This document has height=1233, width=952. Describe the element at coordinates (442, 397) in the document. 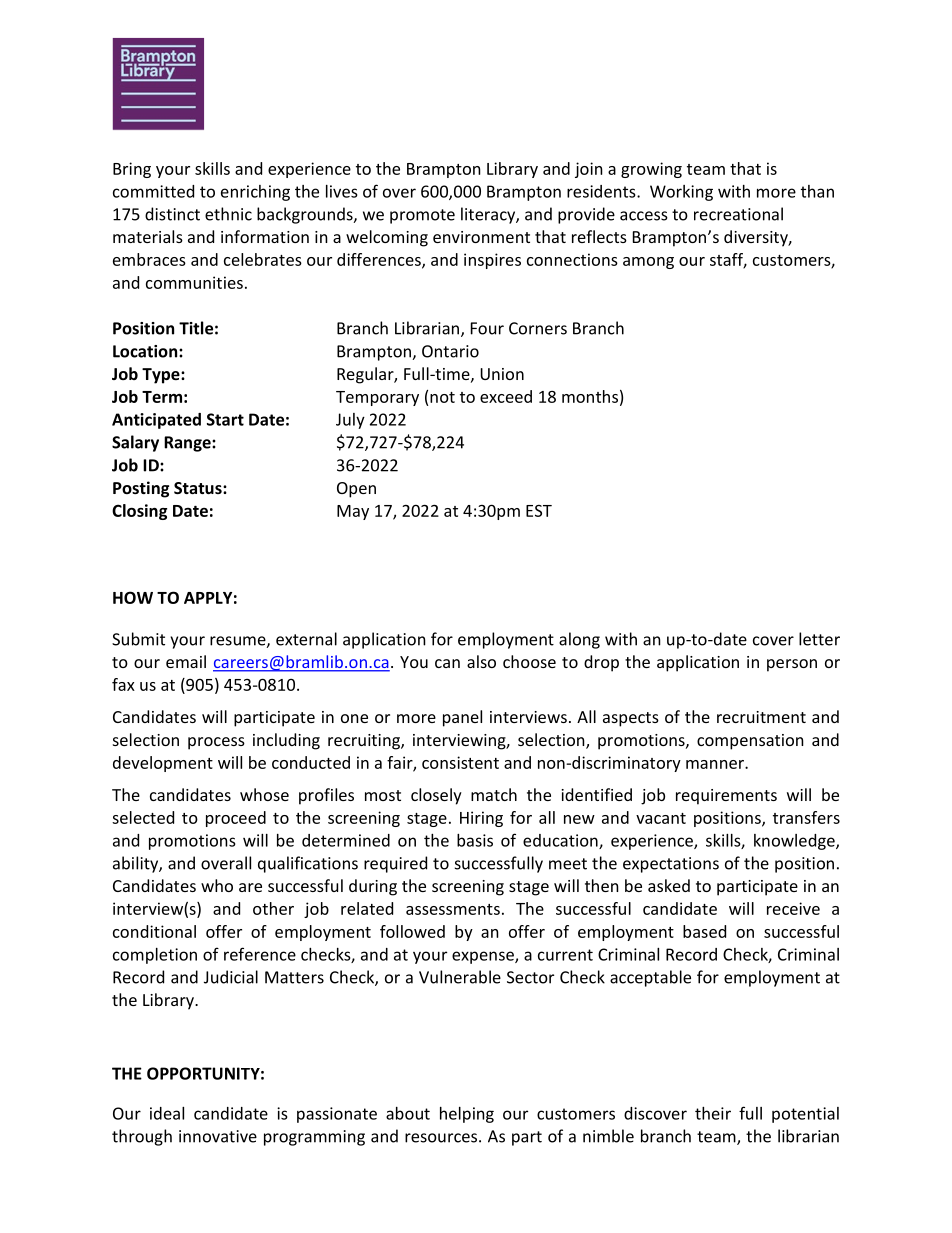

I see `not` at that location.
